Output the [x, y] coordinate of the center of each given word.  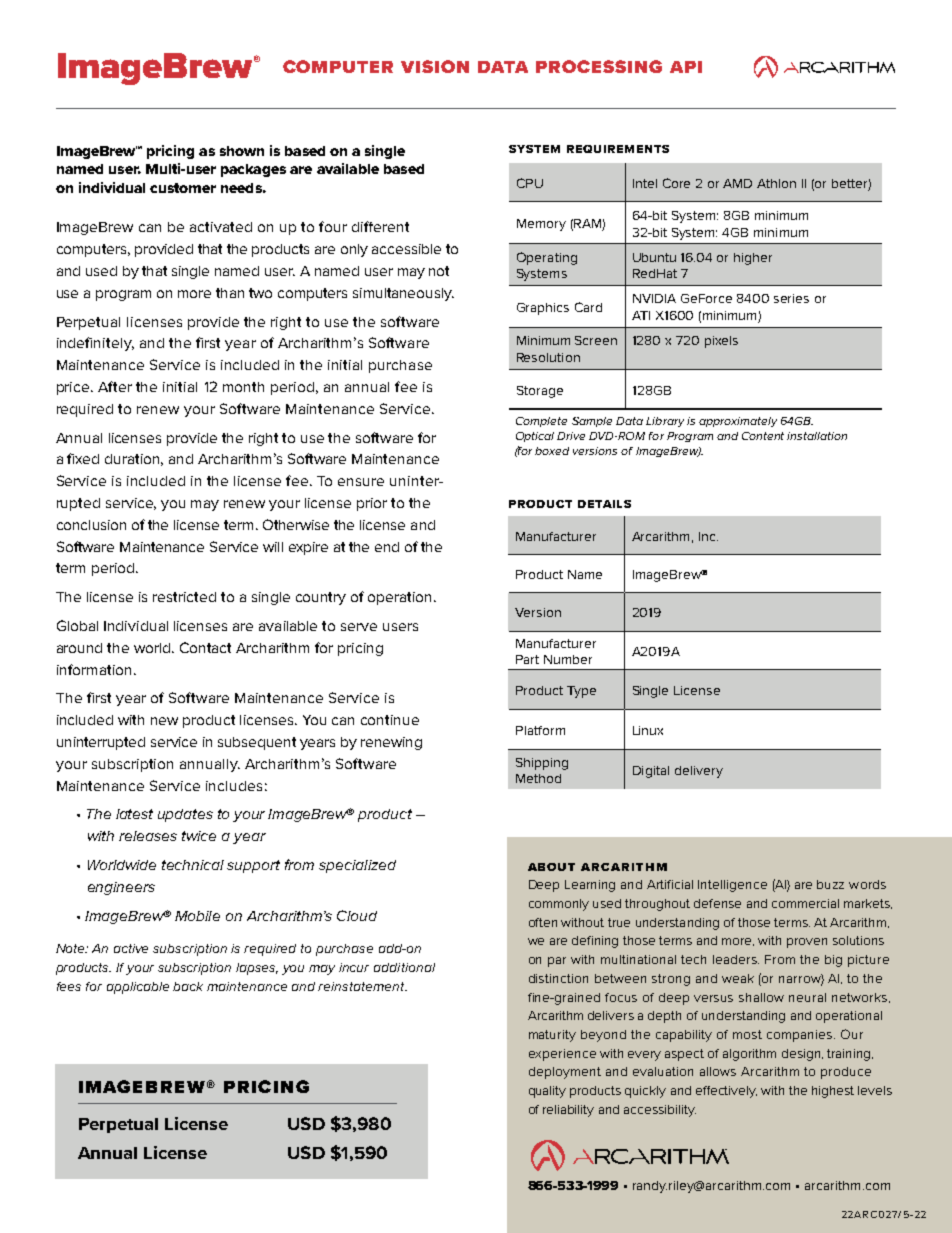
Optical [535, 437]
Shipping [542, 764]
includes [234, 786]
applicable [138, 988]
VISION [435, 66]
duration [134, 460]
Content [763, 436]
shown [242, 151]
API [686, 67]
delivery [699, 772]
